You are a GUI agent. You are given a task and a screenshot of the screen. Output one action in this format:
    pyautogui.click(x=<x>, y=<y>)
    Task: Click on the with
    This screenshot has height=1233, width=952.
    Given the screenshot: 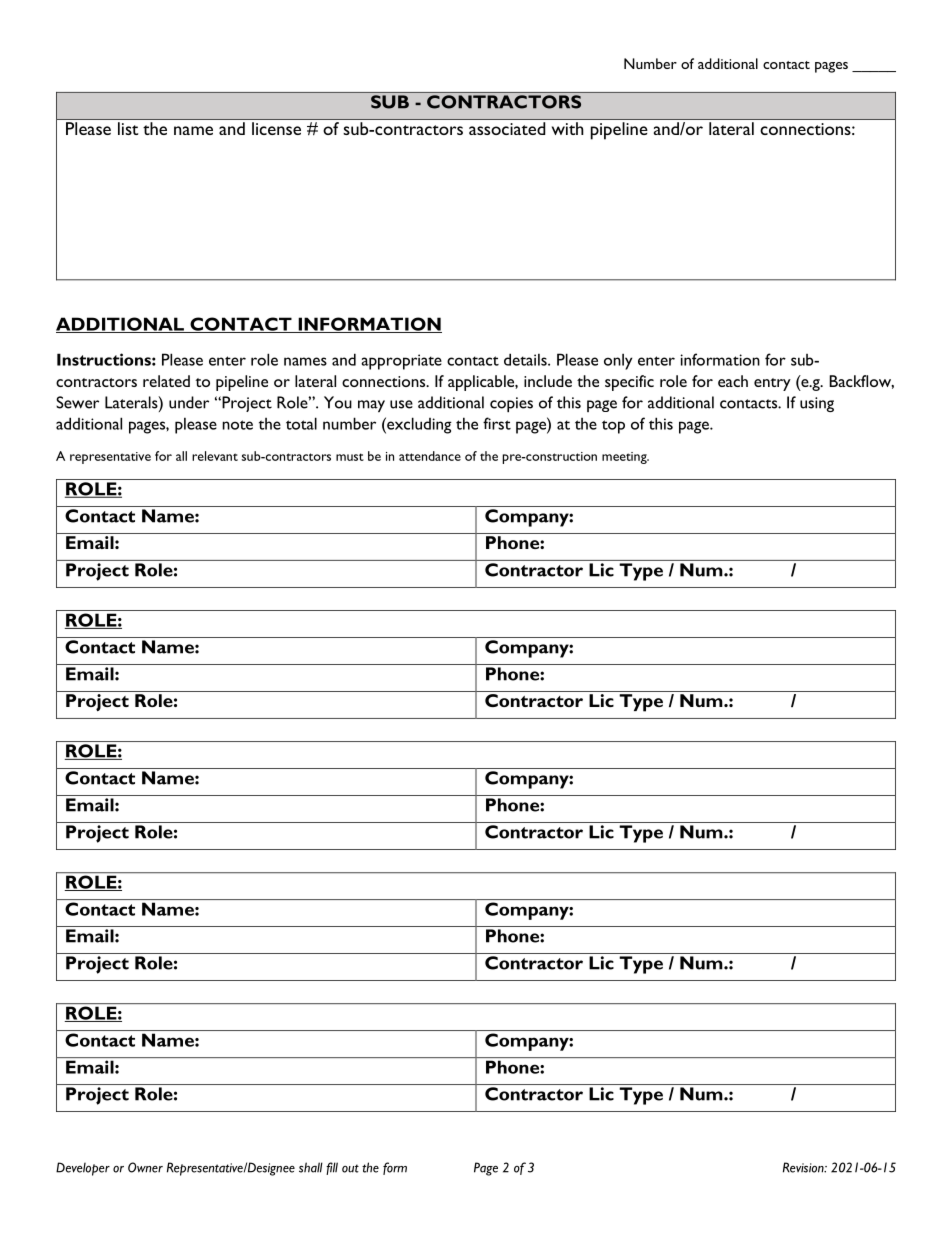 What is the action you would take?
    pyautogui.click(x=567, y=128)
